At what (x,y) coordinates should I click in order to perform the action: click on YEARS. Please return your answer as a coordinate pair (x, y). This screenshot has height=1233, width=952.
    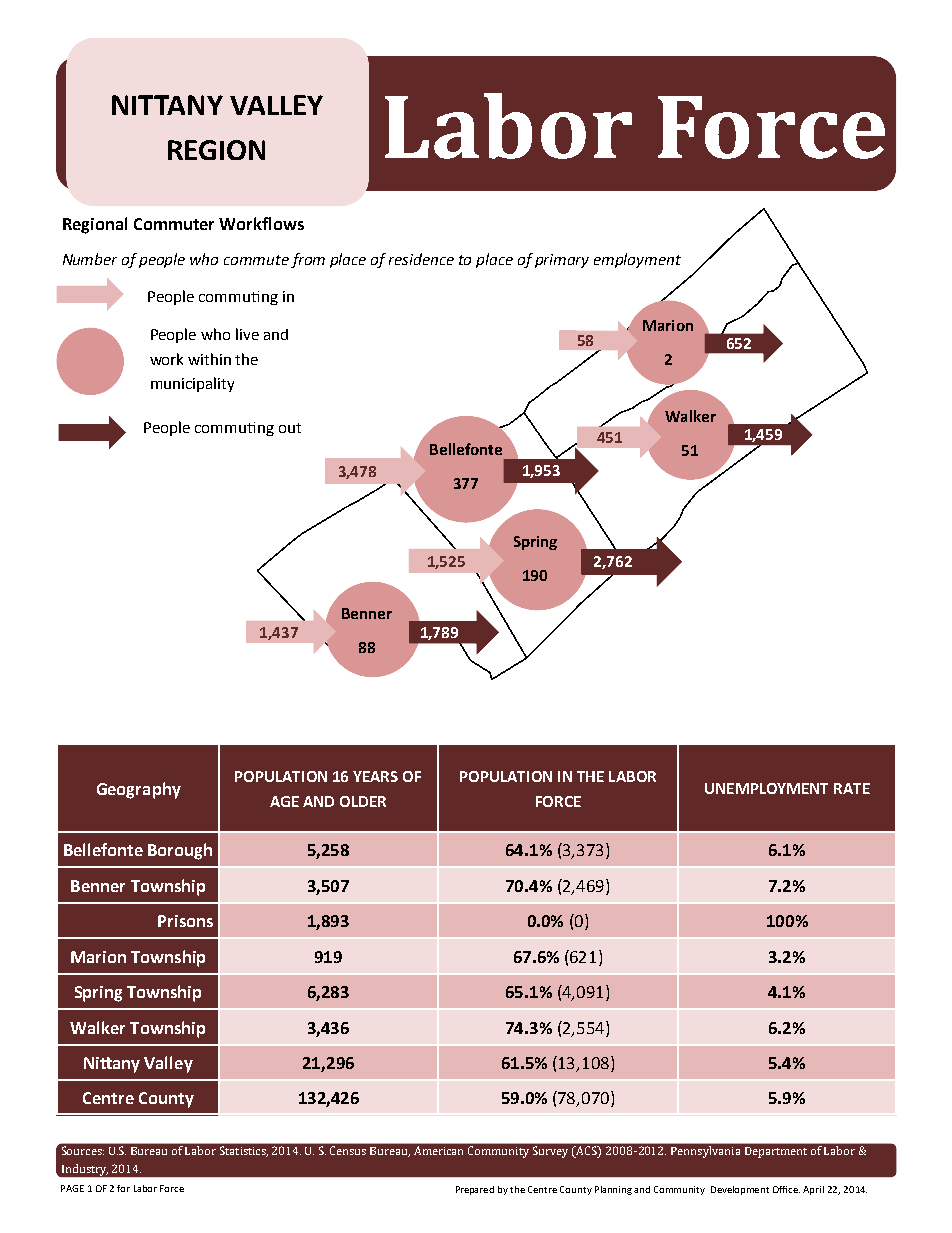
    Looking at the image, I should click on (375, 776).
